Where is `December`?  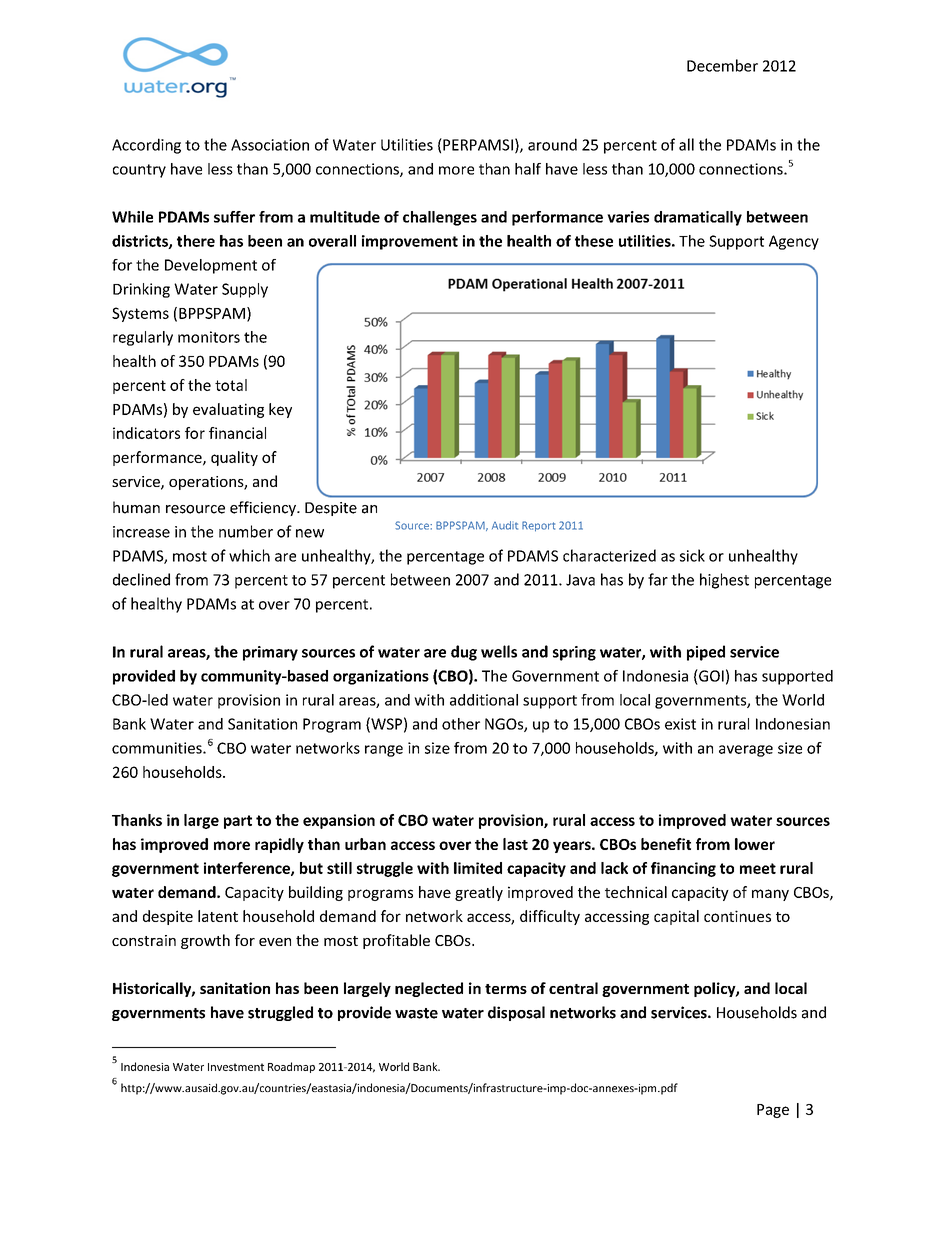
December is located at coordinates (722, 65).
